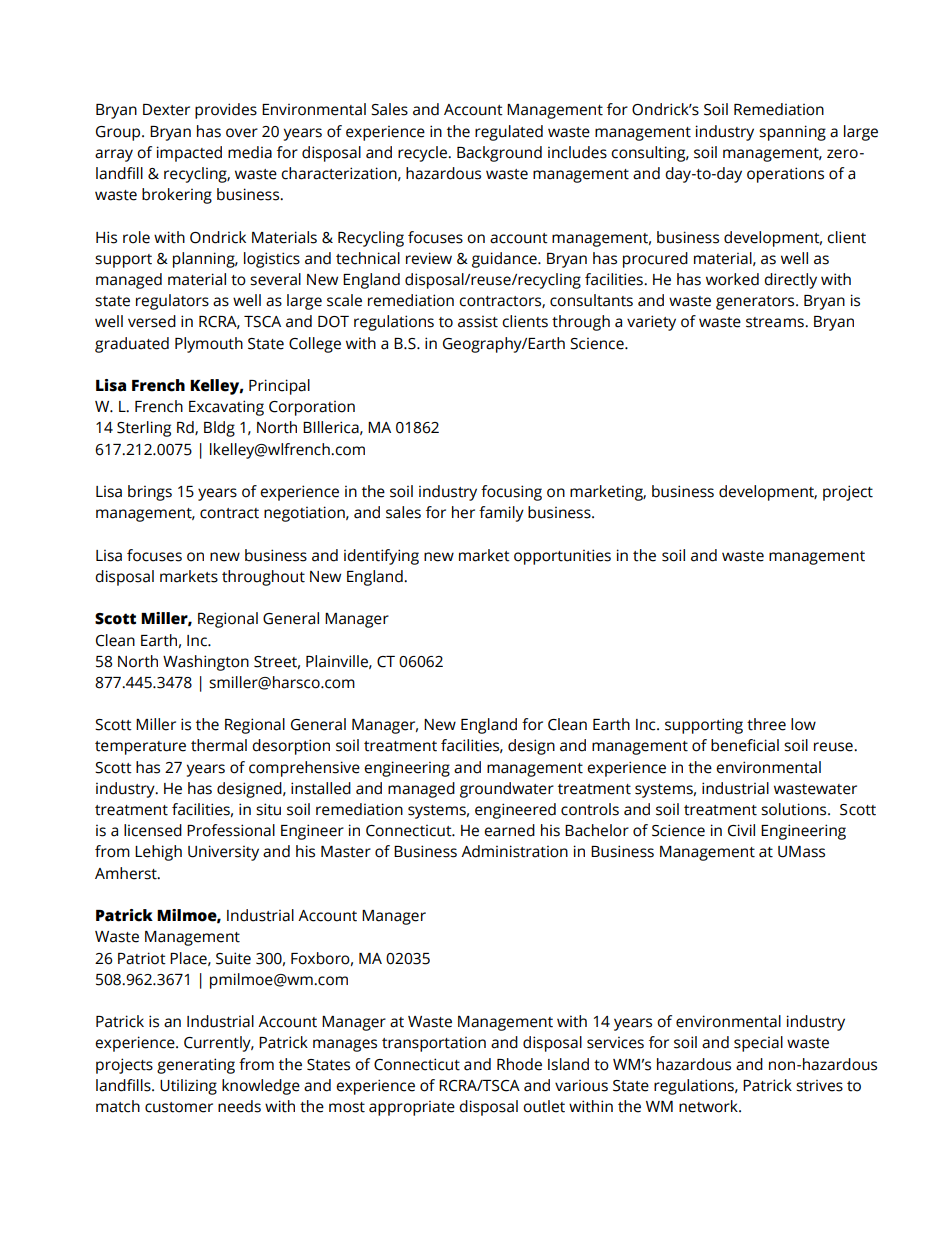 Image resolution: width=952 pixels, height=1233 pixels. What do you see at coordinates (519, 1064) in the screenshot?
I see `Rhode` at bounding box center [519, 1064].
